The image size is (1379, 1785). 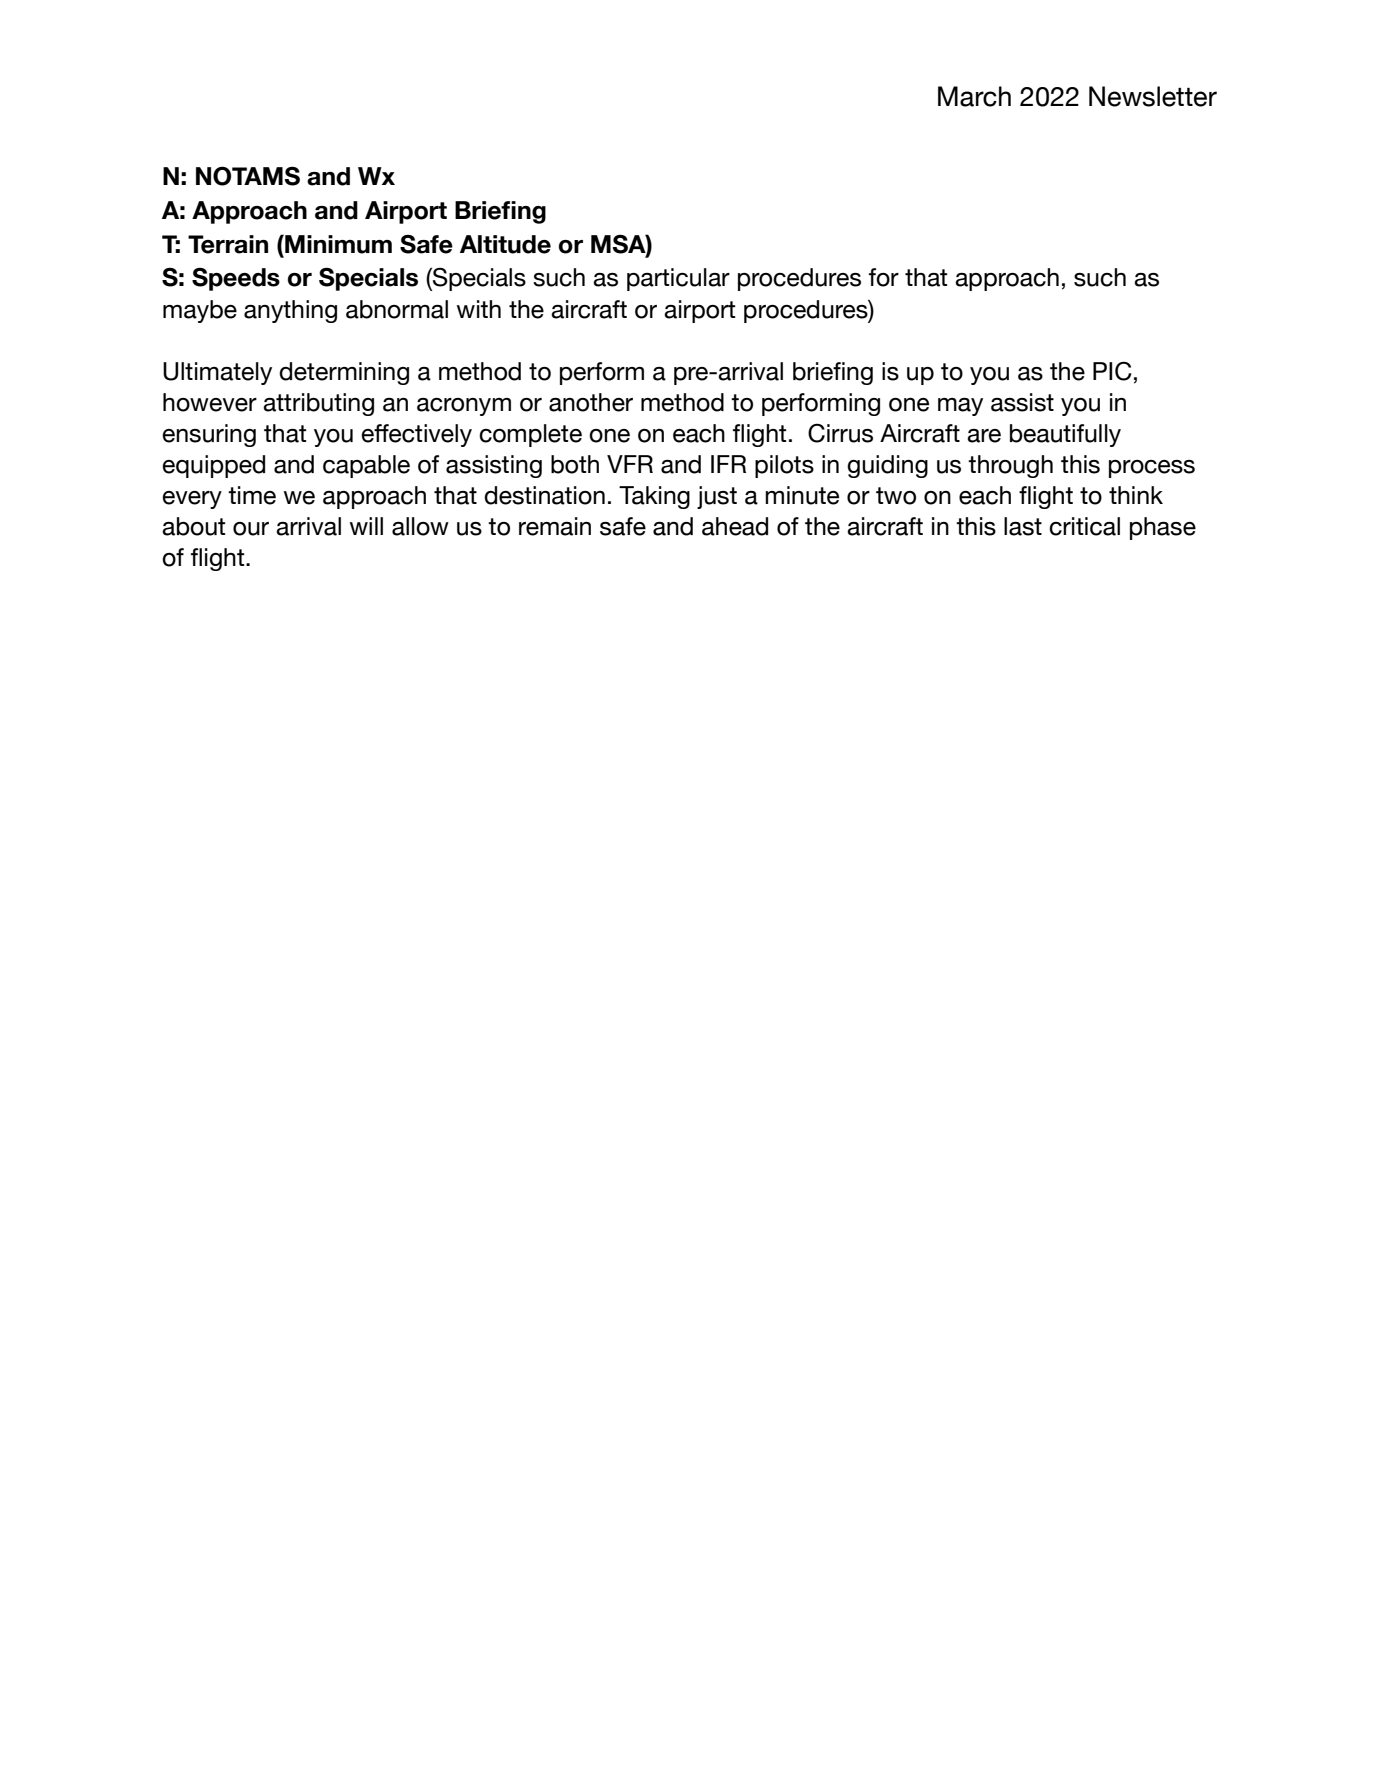 What do you see at coordinates (366, 526) in the screenshot?
I see `will` at bounding box center [366, 526].
